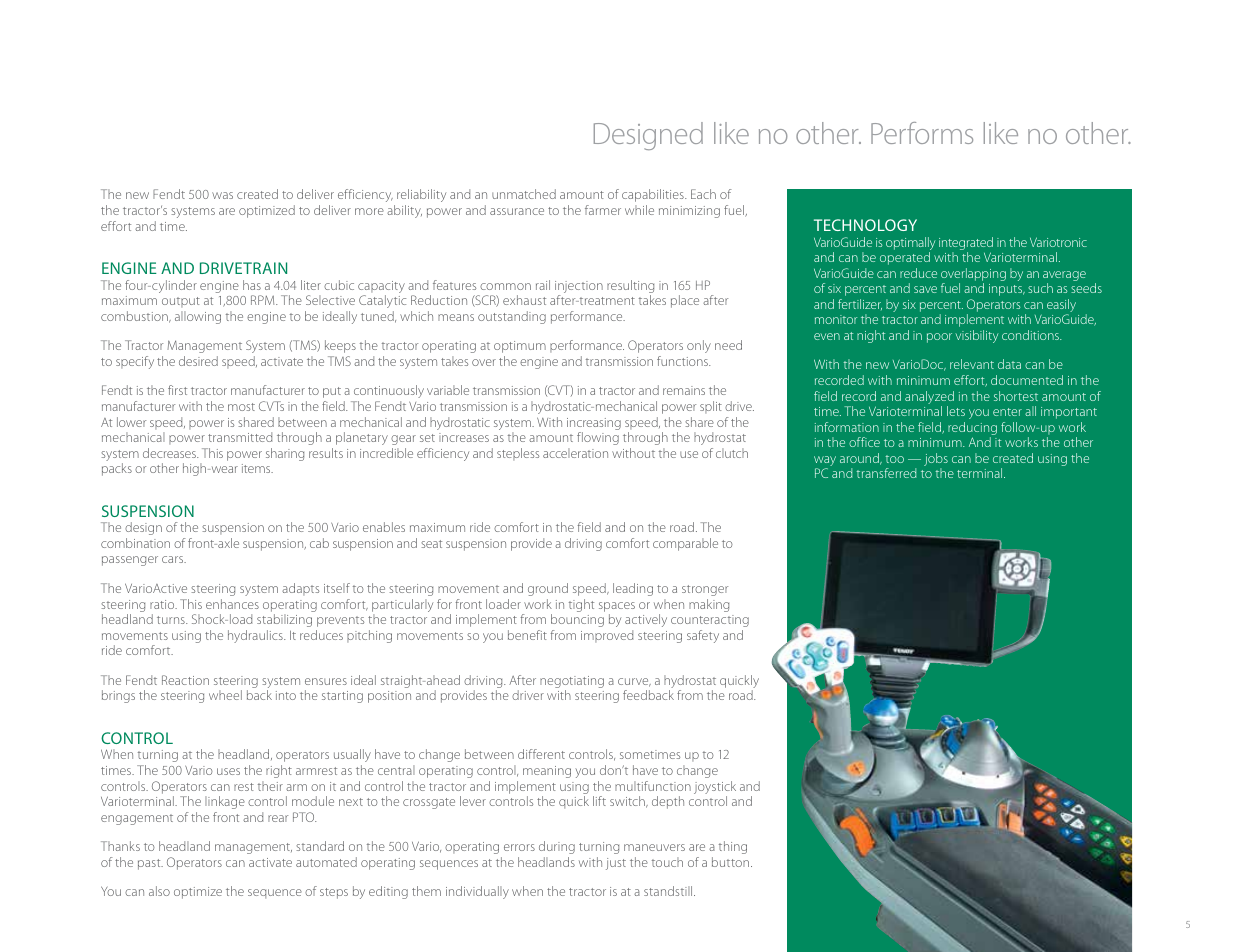 This image has width=1233, height=952. Describe the element at coordinates (654, 195) in the image. I see `capabilities` at that location.
